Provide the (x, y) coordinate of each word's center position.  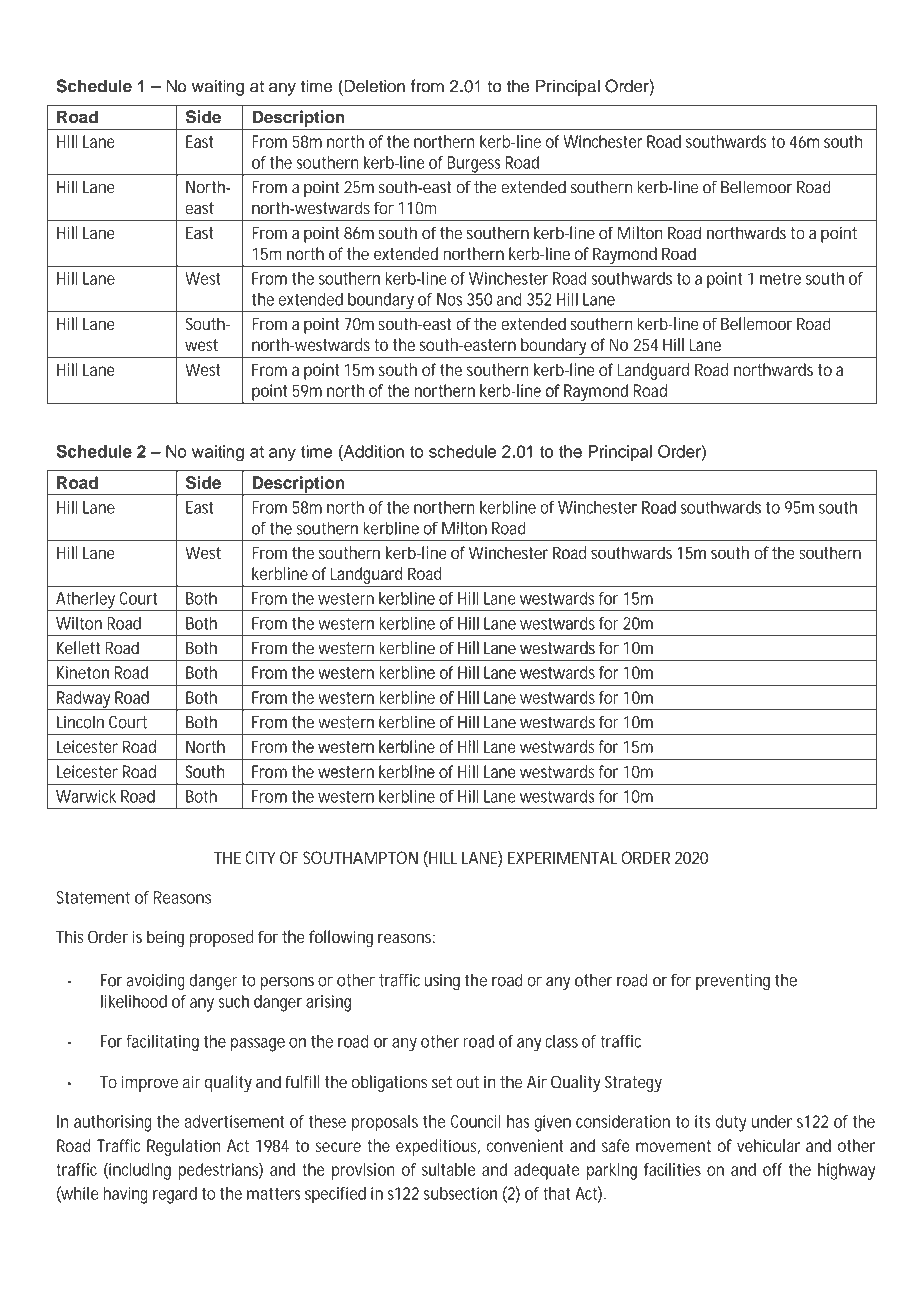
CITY (260, 857)
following (341, 938)
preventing (733, 982)
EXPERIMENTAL (562, 857)
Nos (449, 299)
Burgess (475, 165)
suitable (449, 1169)
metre (780, 279)
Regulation (183, 1147)
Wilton (79, 623)
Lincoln (80, 722)
